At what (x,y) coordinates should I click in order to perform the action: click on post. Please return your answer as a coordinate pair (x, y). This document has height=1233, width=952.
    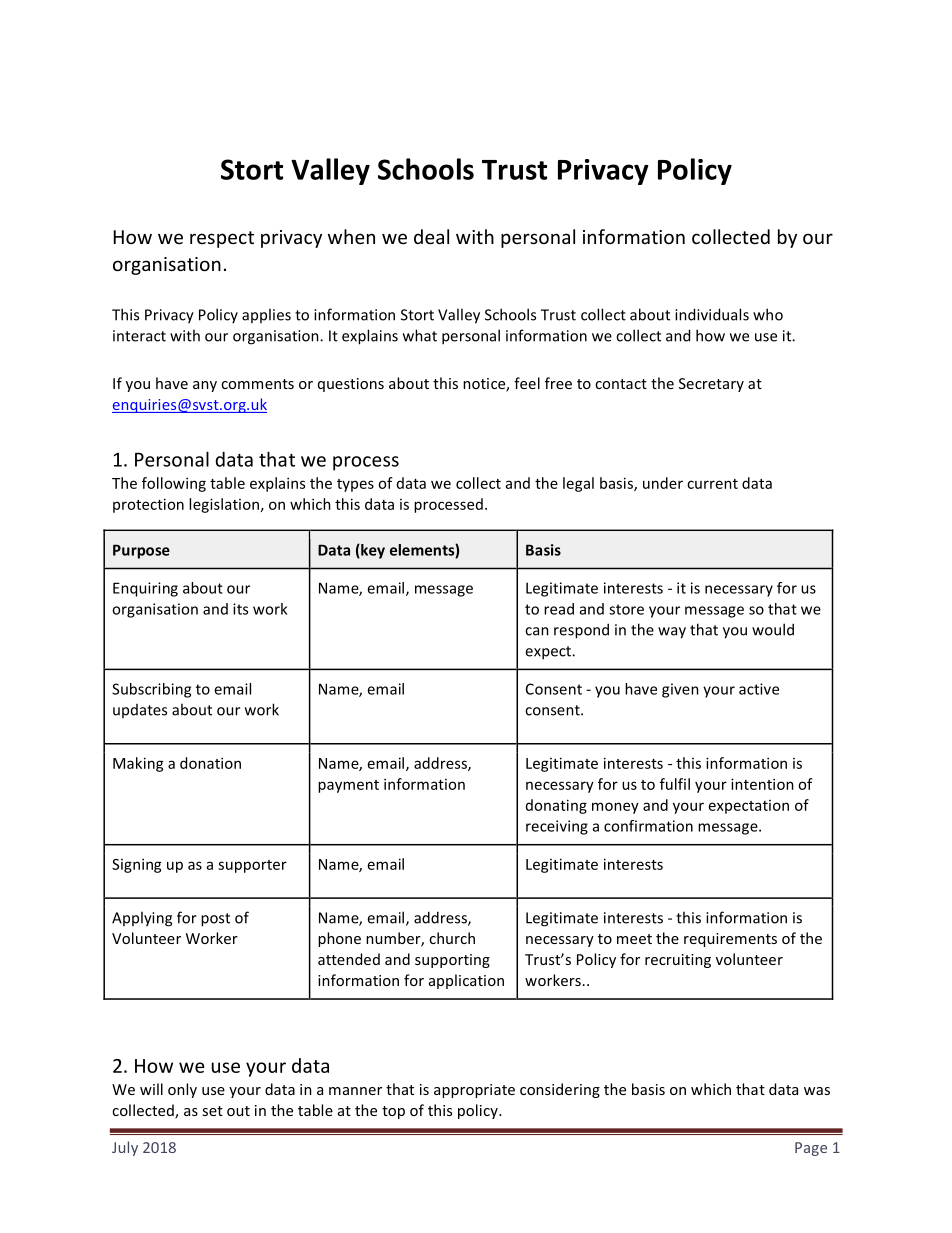
    Looking at the image, I should click on (215, 920).
